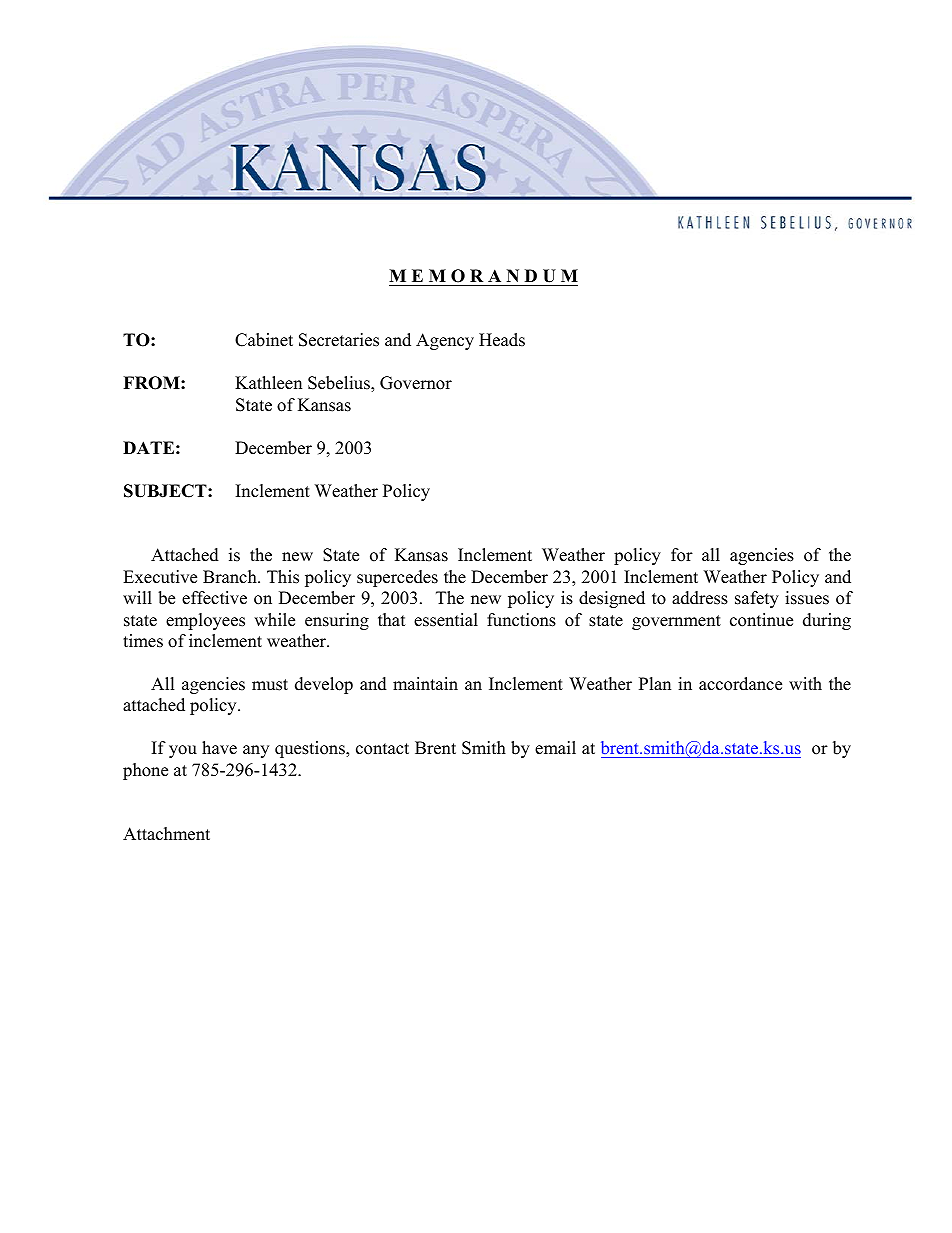  Describe the element at coordinates (166, 834) in the screenshot. I see `Attachment` at that location.
